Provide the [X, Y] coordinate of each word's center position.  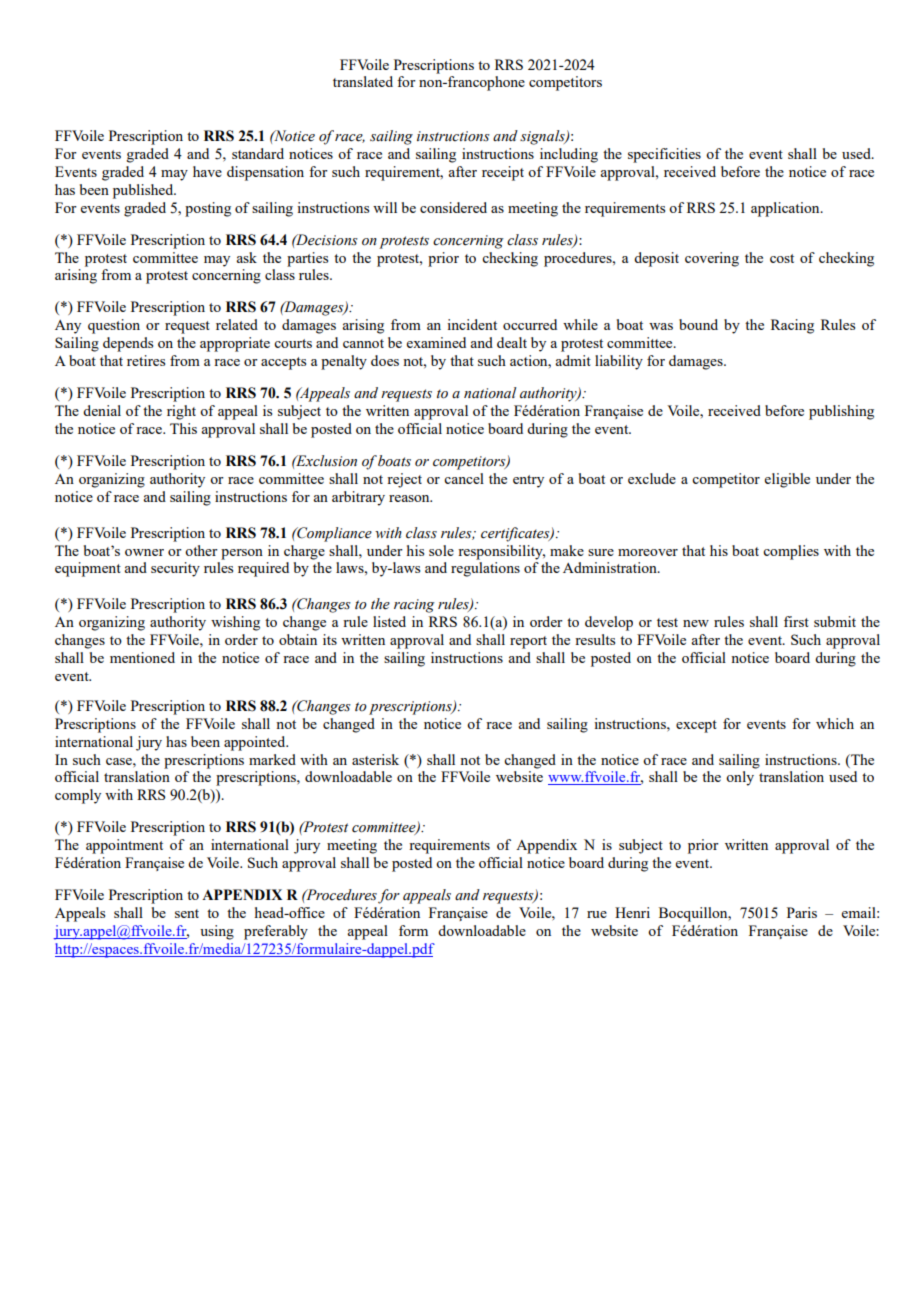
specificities [664, 155]
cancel [464, 478]
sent [187, 913]
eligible [787, 480]
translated [363, 81]
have [207, 171]
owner [144, 552]
